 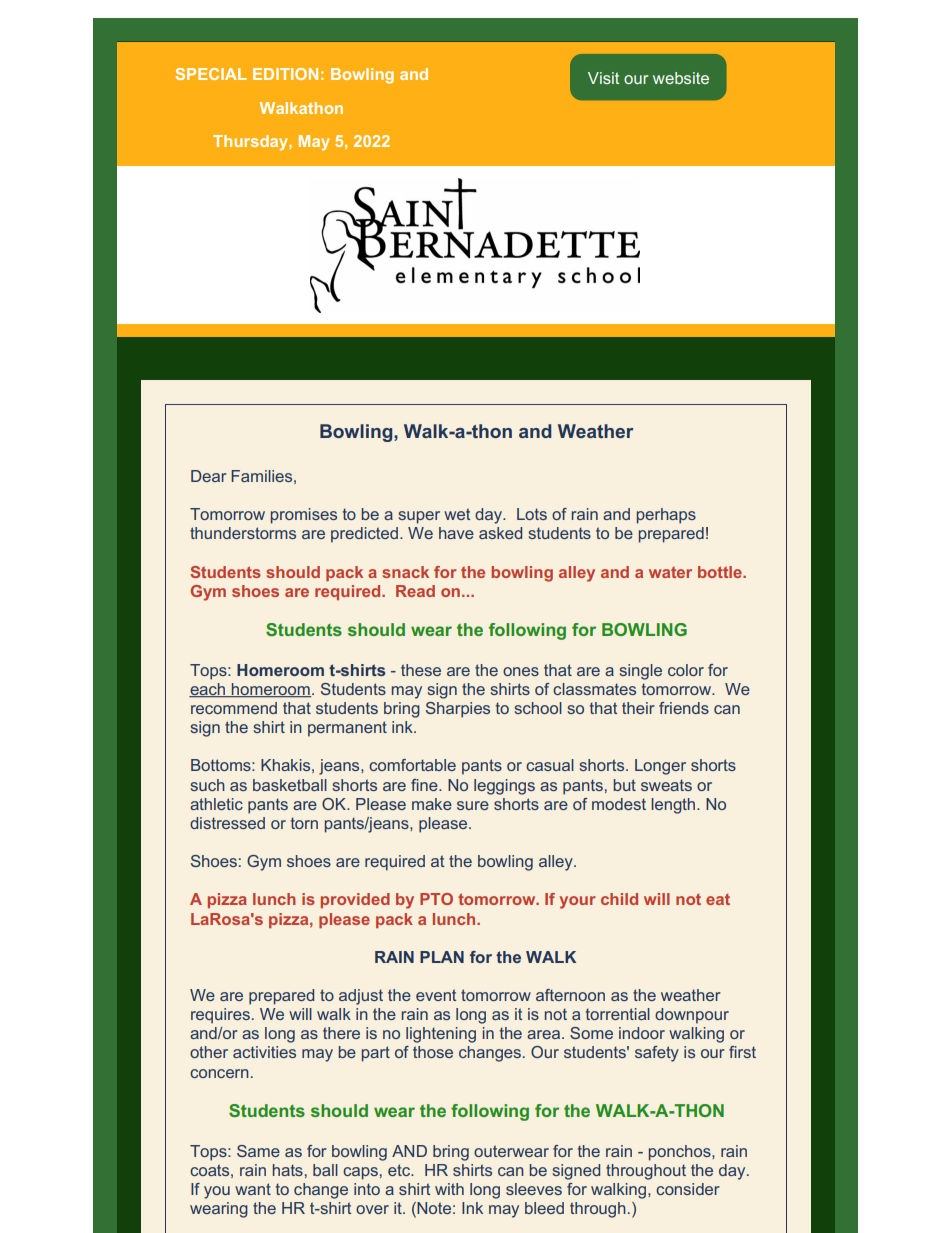 What do you see at coordinates (666, 516) in the screenshot?
I see `perhaps` at bounding box center [666, 516].
